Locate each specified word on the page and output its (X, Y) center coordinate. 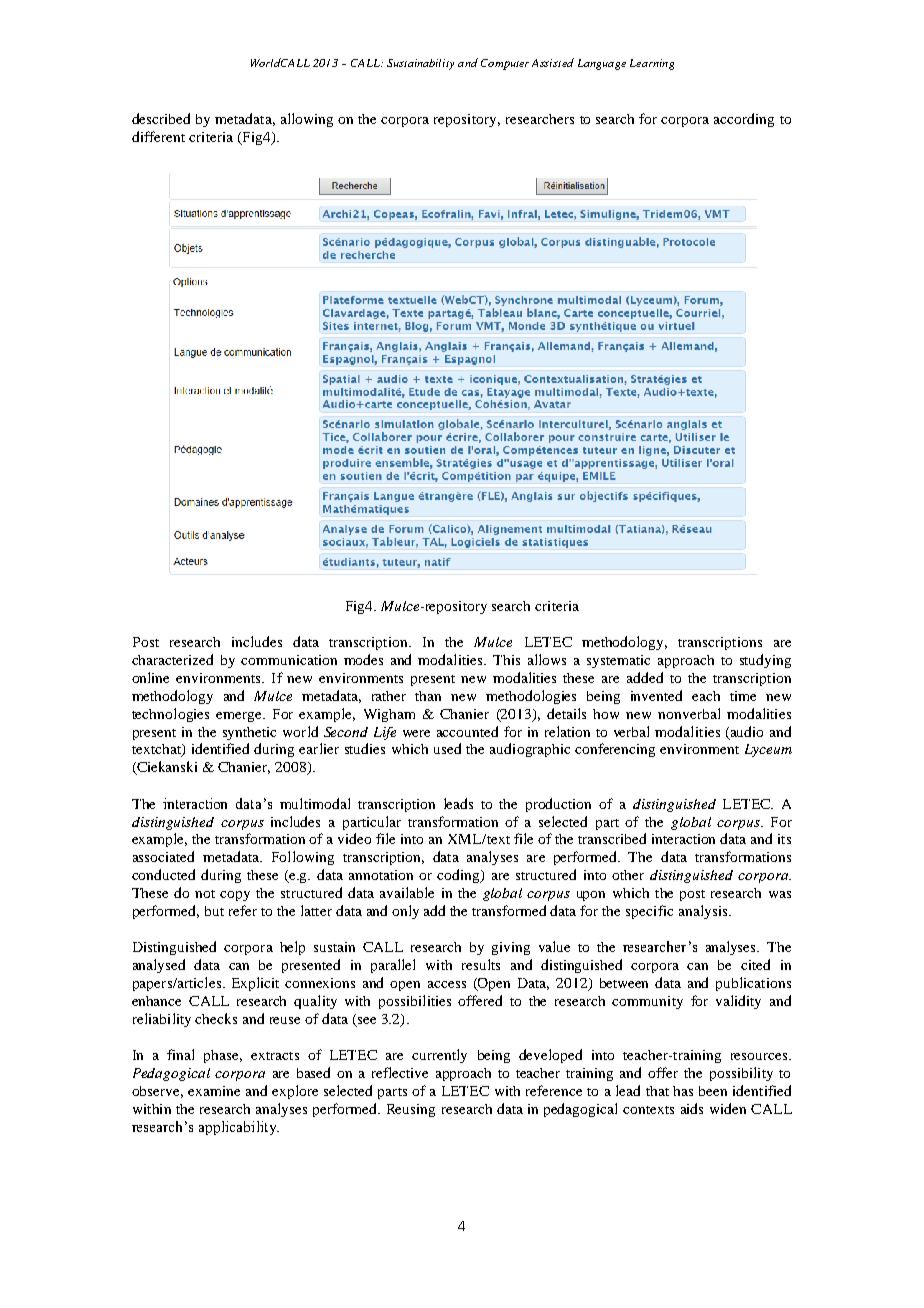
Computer (505, 64)
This (506, 660)
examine (214, 1091)
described (161, 118)
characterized (172, 659)
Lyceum (768, 750)
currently (439, 1056)
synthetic (249, 733)
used (447, 748)
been (713, 1091)
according (744, 120)
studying (765, 661)
